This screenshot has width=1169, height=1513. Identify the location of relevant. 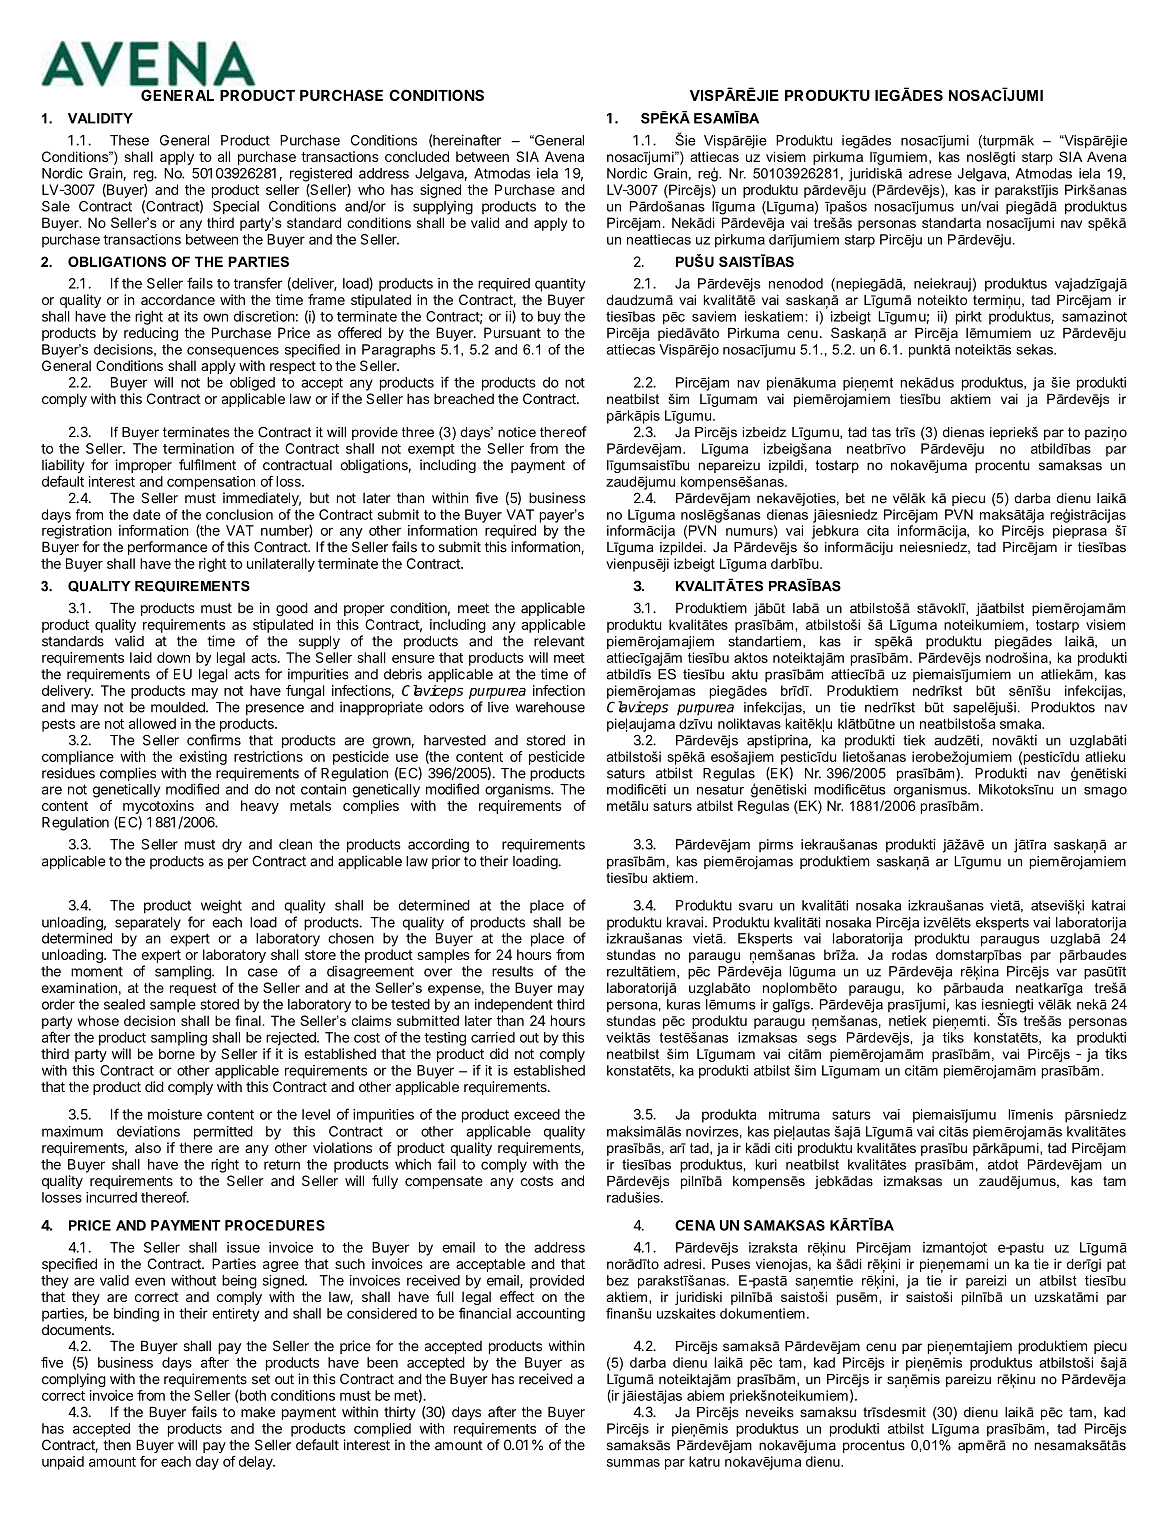
(559, 641).
